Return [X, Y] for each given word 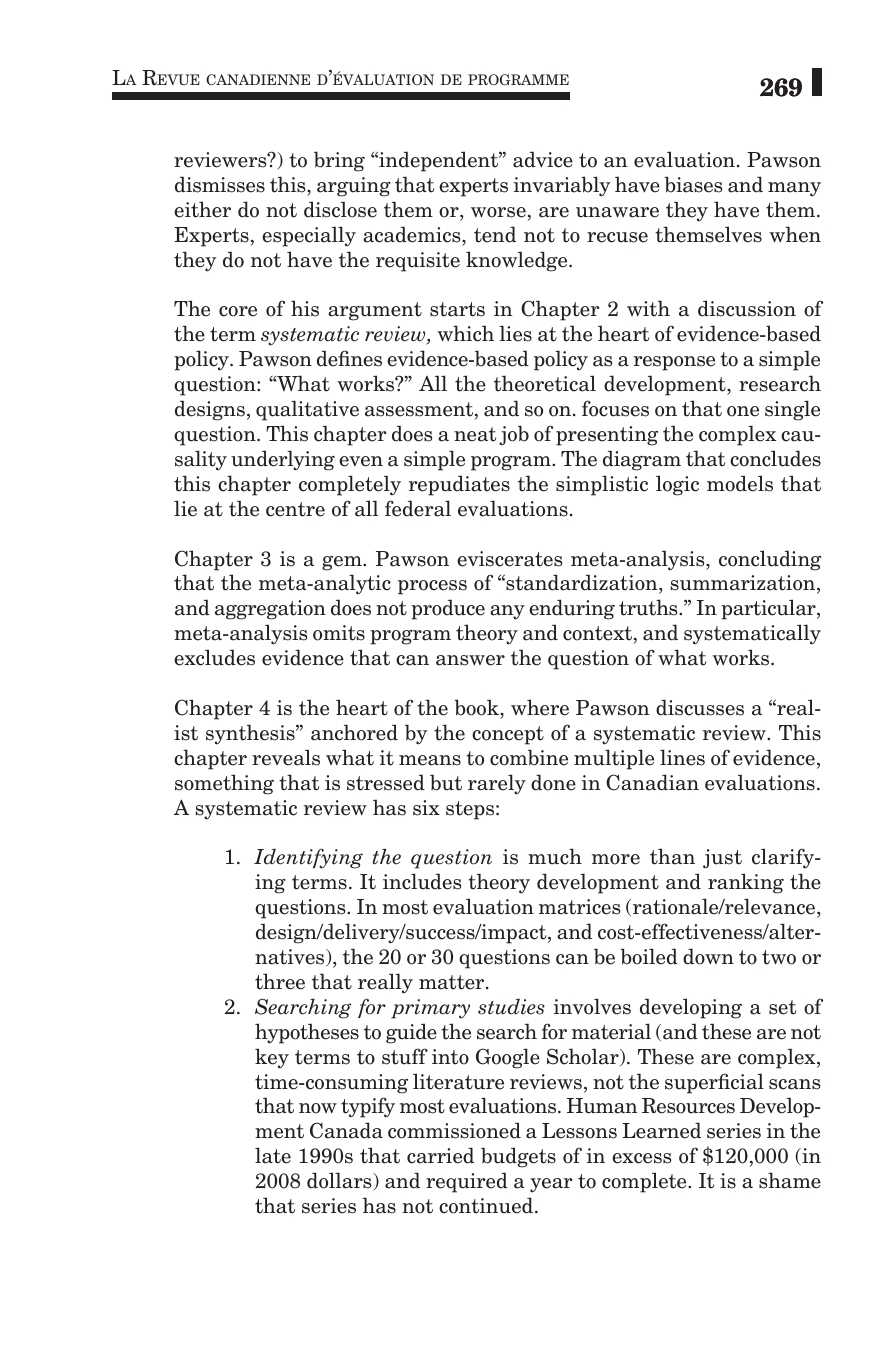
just [722, 859]
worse [498, 212]
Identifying [308, 858]
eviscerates [509, 559]
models [740, 483]
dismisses [220, 184]
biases [693, 184]
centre [295, 509]
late [273, 1155]
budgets [518, 1157]
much [555, 856]
